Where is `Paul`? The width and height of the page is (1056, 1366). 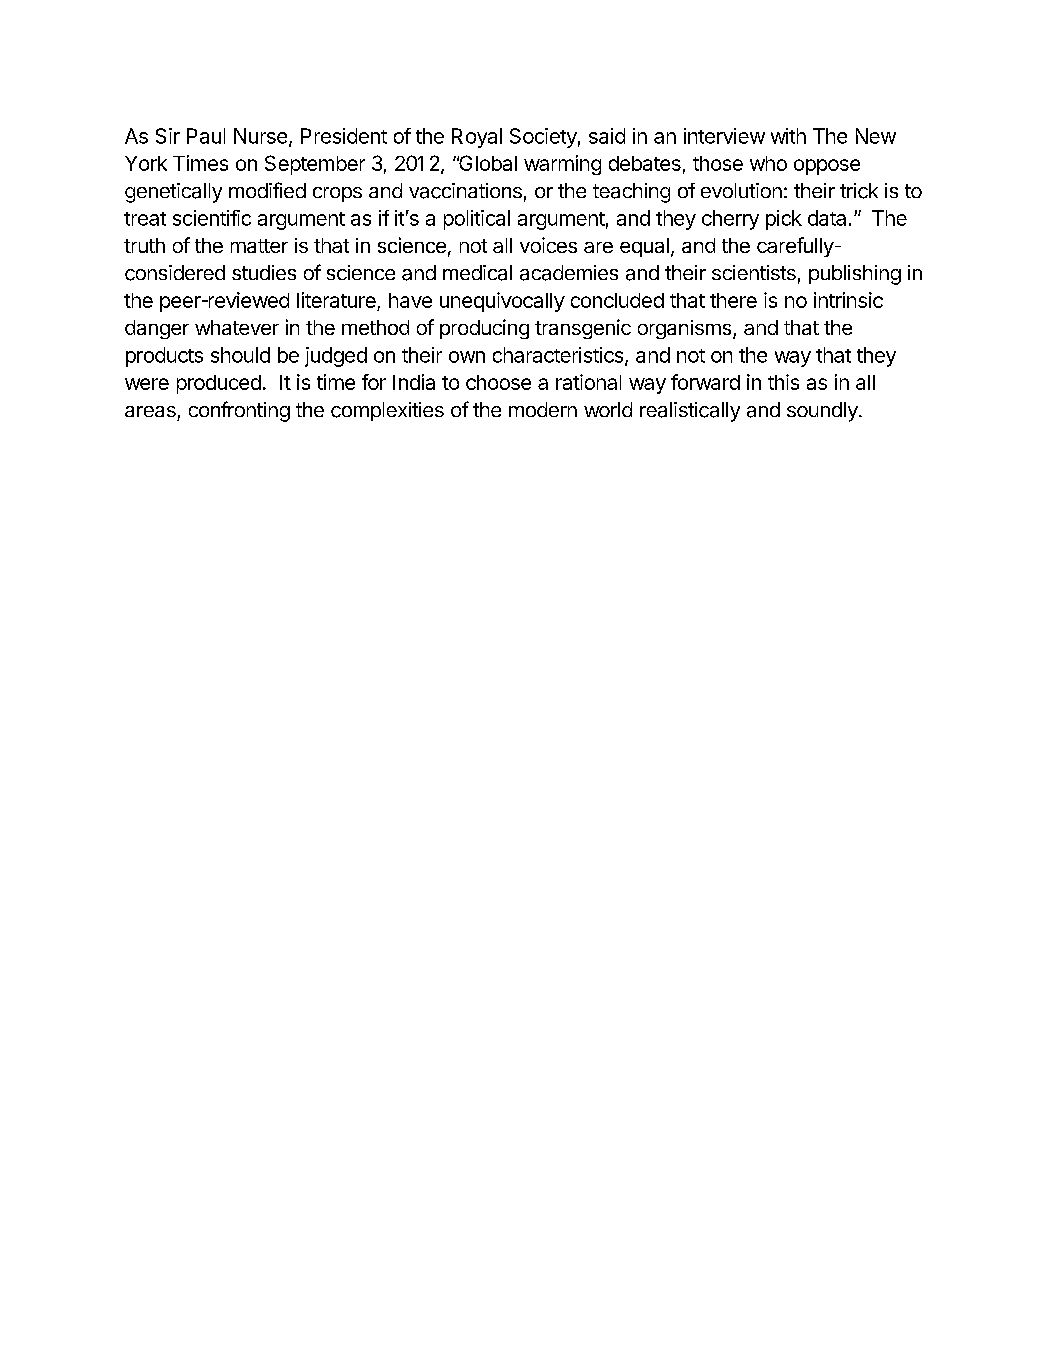
Paul is located at coordinates (206, 136).
